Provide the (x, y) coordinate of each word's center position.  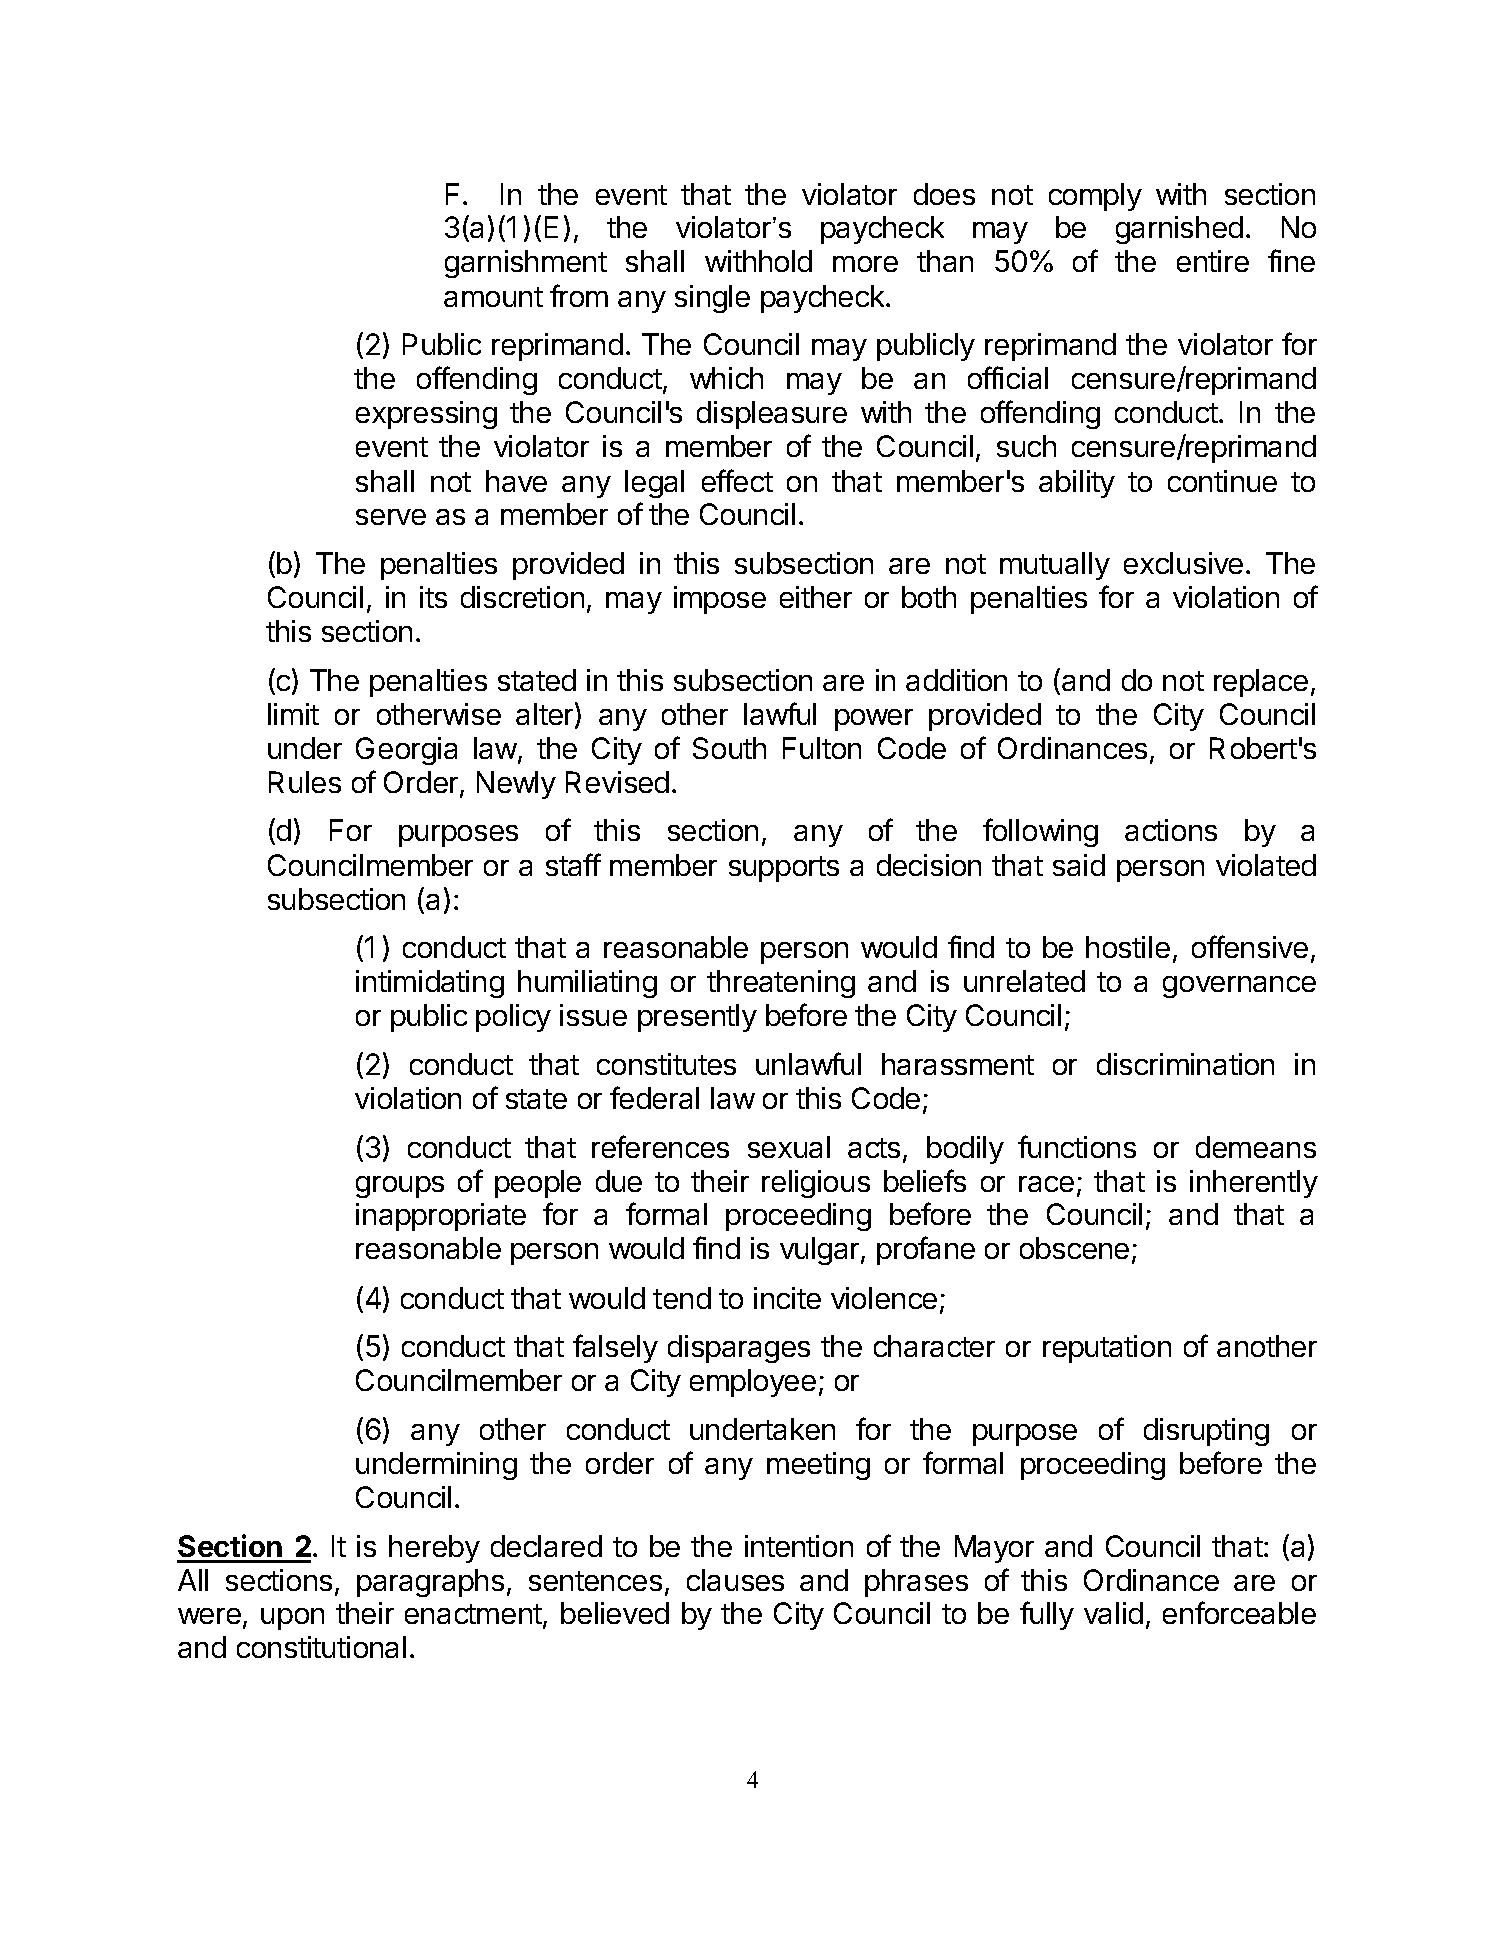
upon (292, 1619)
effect (737, 480)
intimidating (430, 984)
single (712, 299)
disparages (739, 1349)
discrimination (1185, 1064)
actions (1171, 830)
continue (1222, 481)
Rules (305, 782)
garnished (1179, 230)
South (729, 748)
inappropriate (441, 1217)
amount (493, 297)
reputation (1107, 1349)
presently (697, 1018)
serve (391, 517)
